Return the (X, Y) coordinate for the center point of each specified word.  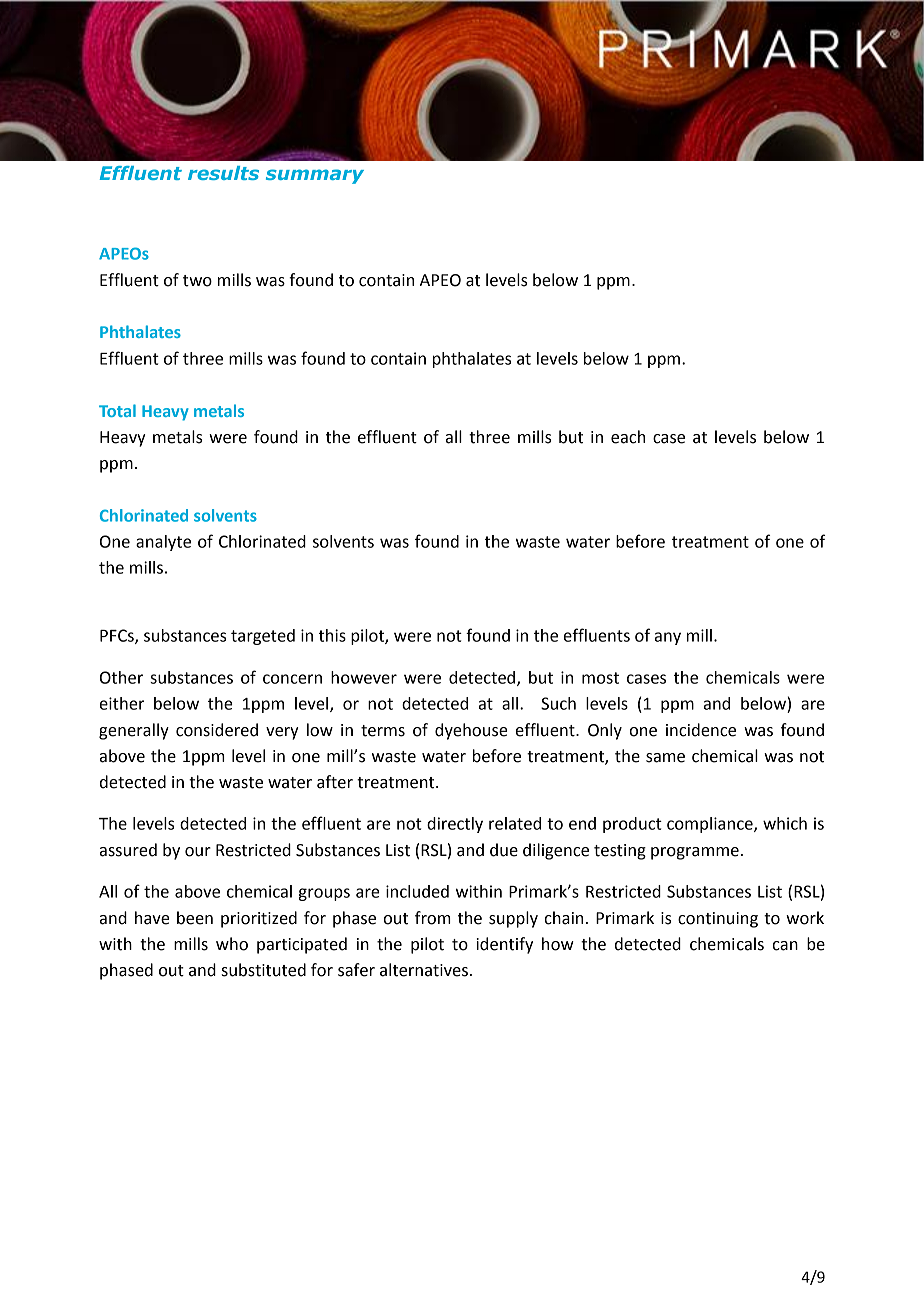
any (668, 638)
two (197, 281)
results (223, 173)
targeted (263, 637)
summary (315, 176)
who (232, 944)
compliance (711, 825)
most (600, 678)
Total (117, 410)
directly (455, 825)
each (628, 437)
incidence (701, 730)
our (198, 852)
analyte (163, 543)
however (364, 677)
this (332, 635)
